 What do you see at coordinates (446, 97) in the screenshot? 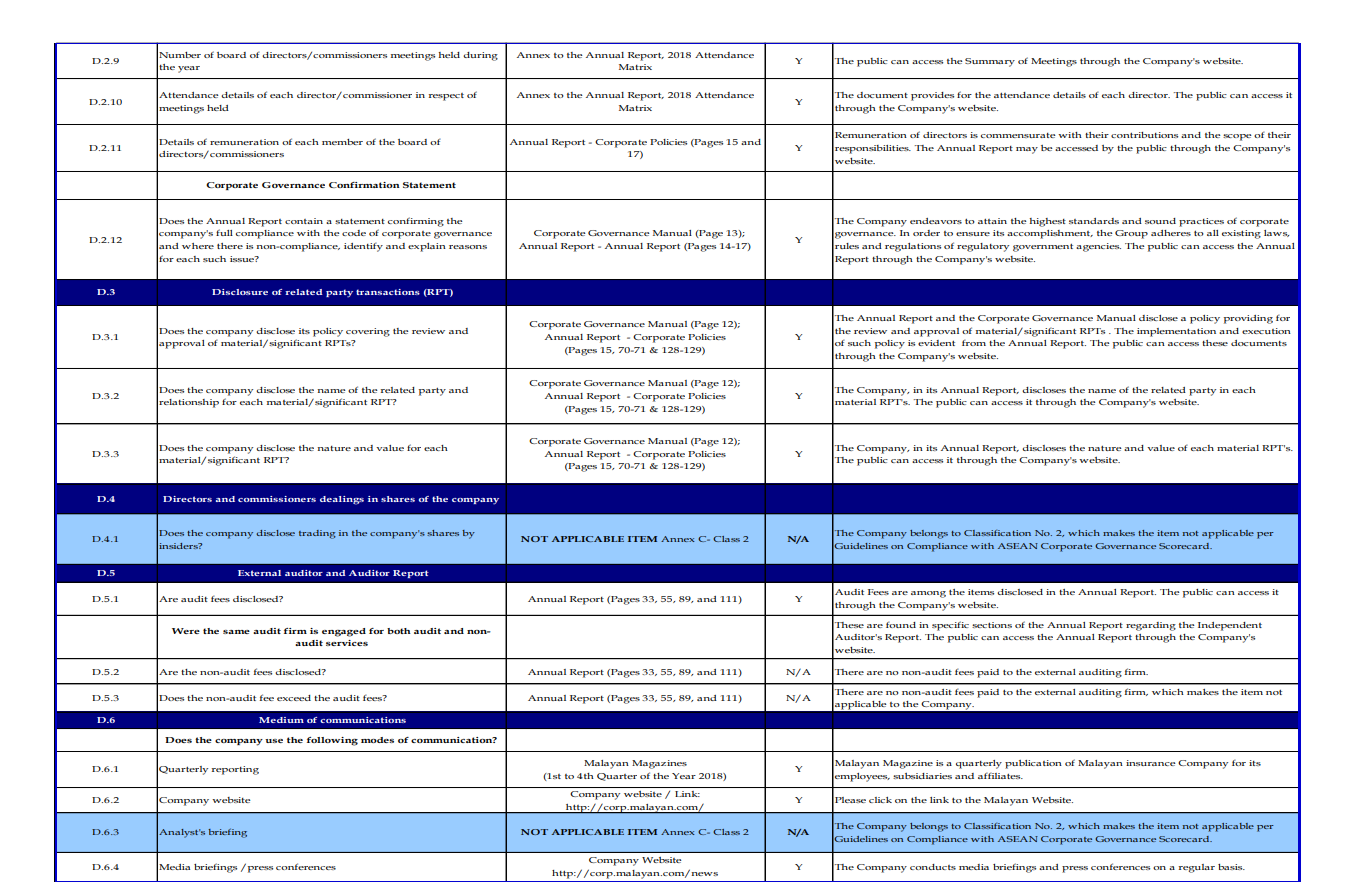
I see `respect` at bounding box center [446, 97].
